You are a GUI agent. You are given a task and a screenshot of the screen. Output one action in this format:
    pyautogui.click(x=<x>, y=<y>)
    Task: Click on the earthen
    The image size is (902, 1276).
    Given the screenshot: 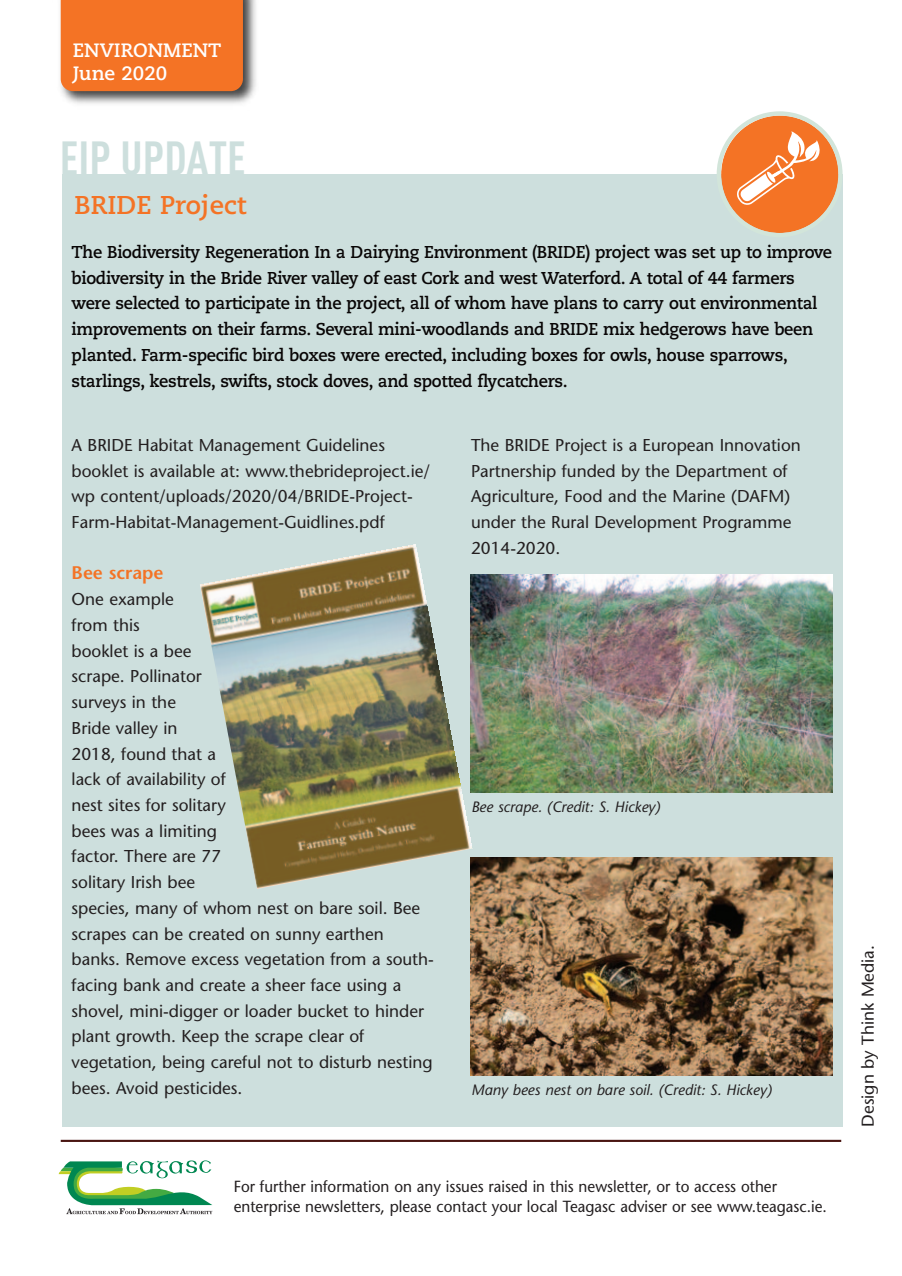 What is the action you would take?
    pyautogui.click(x=354, y=933)
